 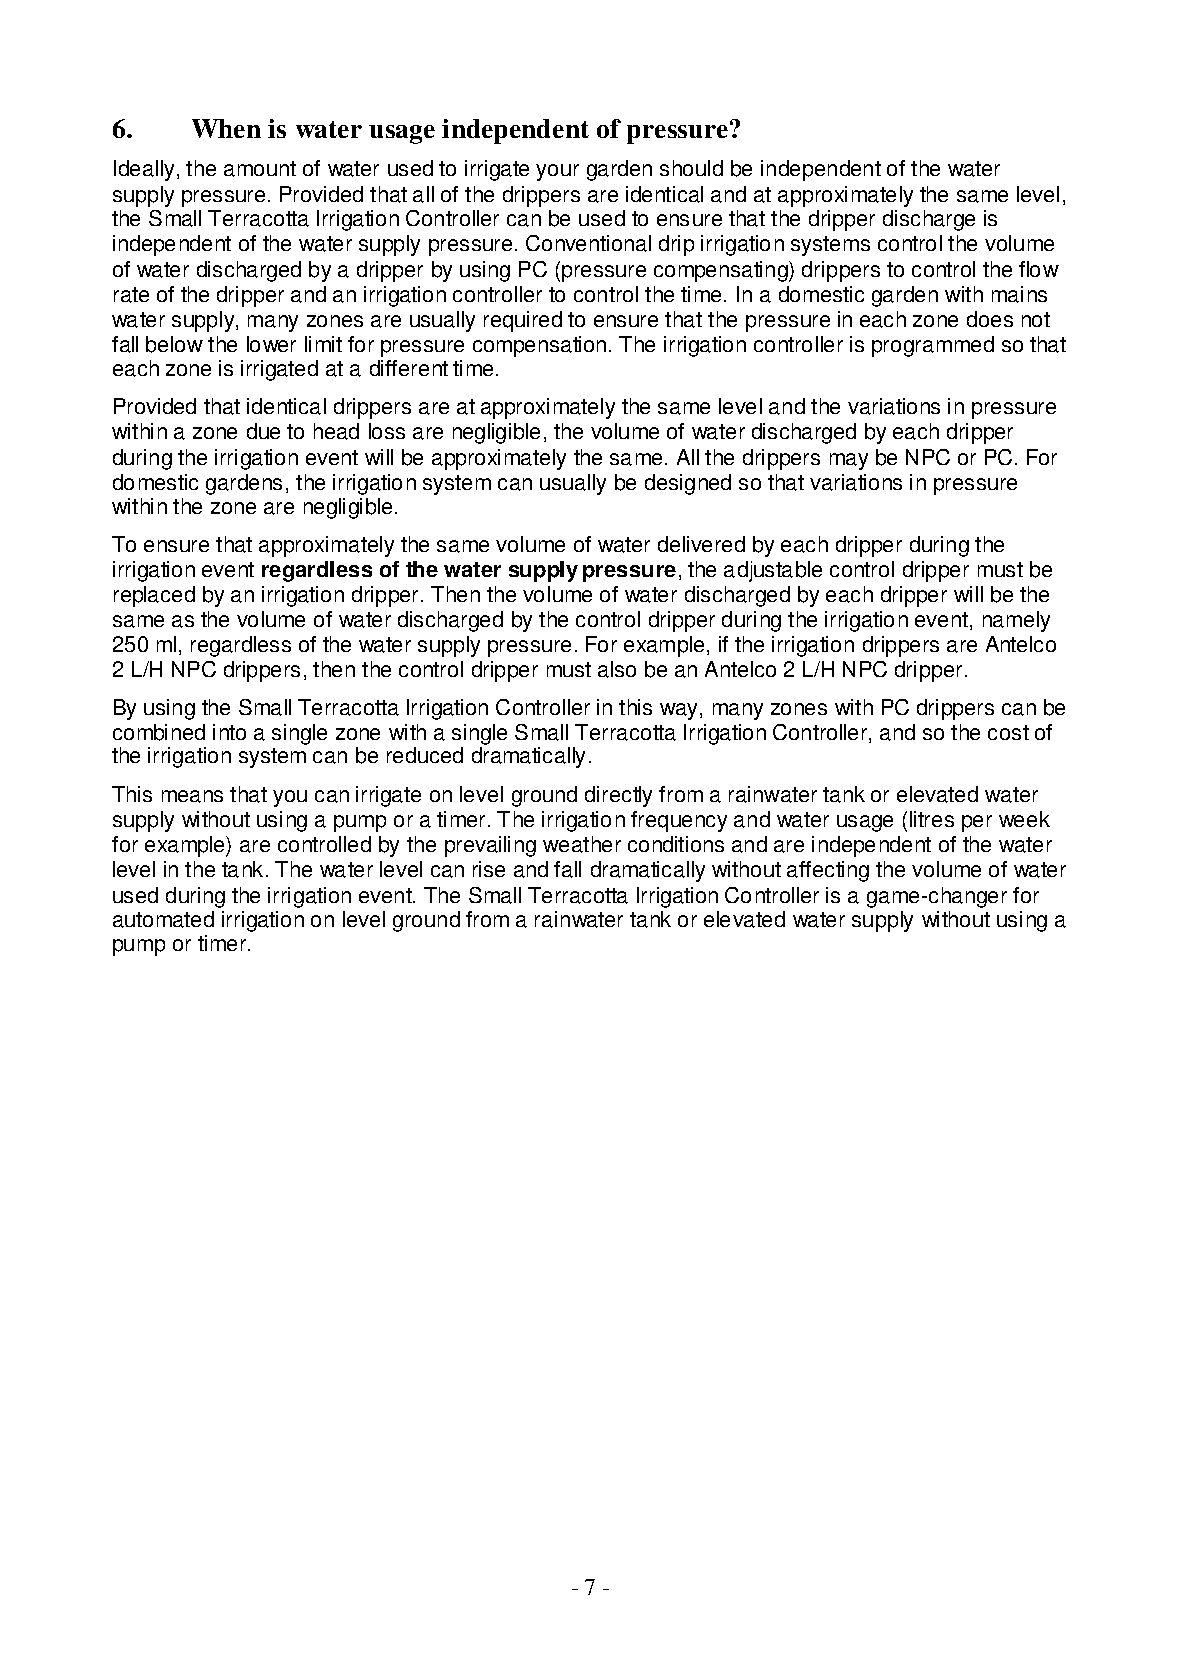 What do you see at coordinates (691, 168) in the document?
I see `should` at bounding box center [691, 168].
